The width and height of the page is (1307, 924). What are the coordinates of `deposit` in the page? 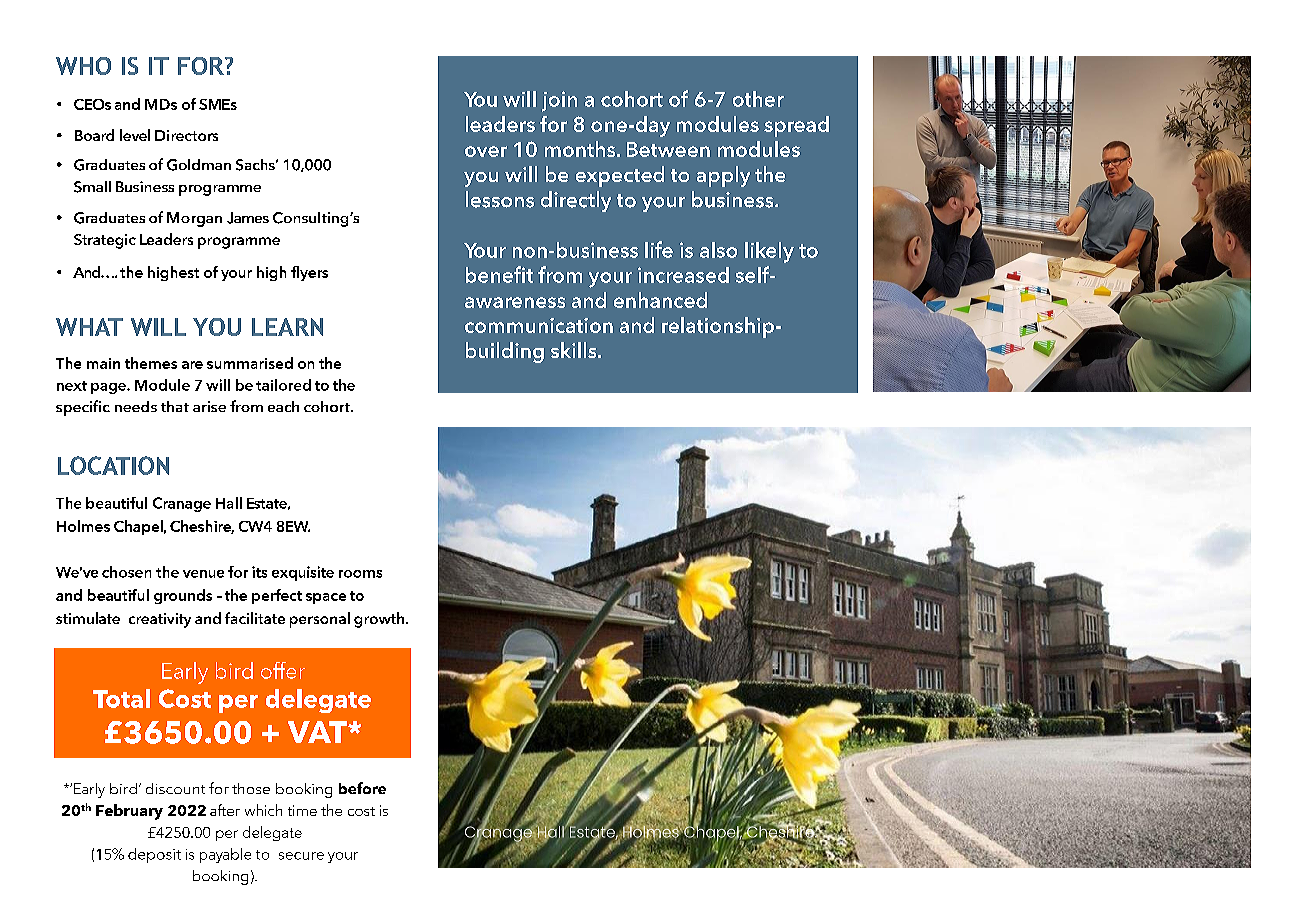 It's located at (154, 855).
